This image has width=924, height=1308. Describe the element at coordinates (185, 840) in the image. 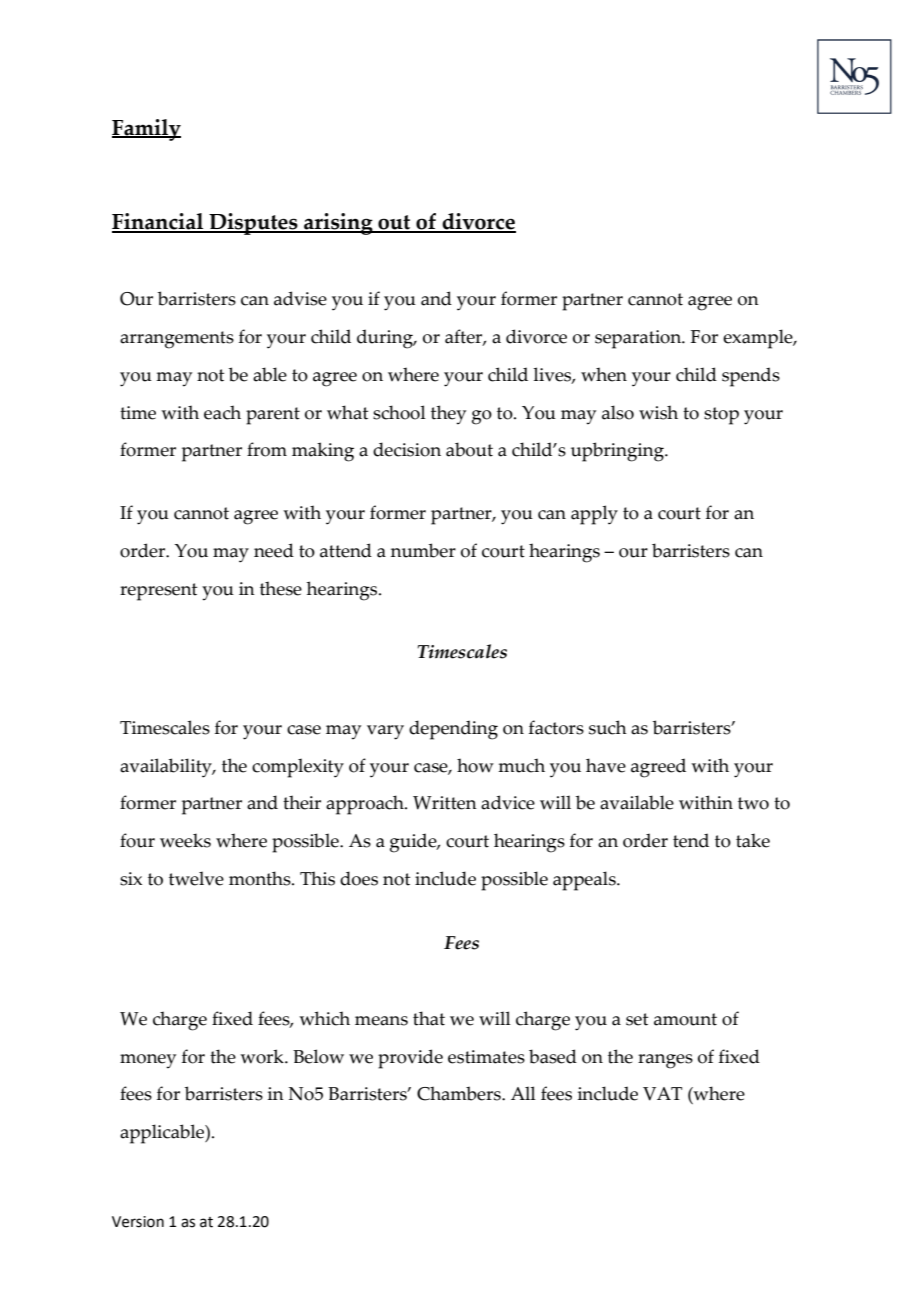

I see `weeks` at that location.
